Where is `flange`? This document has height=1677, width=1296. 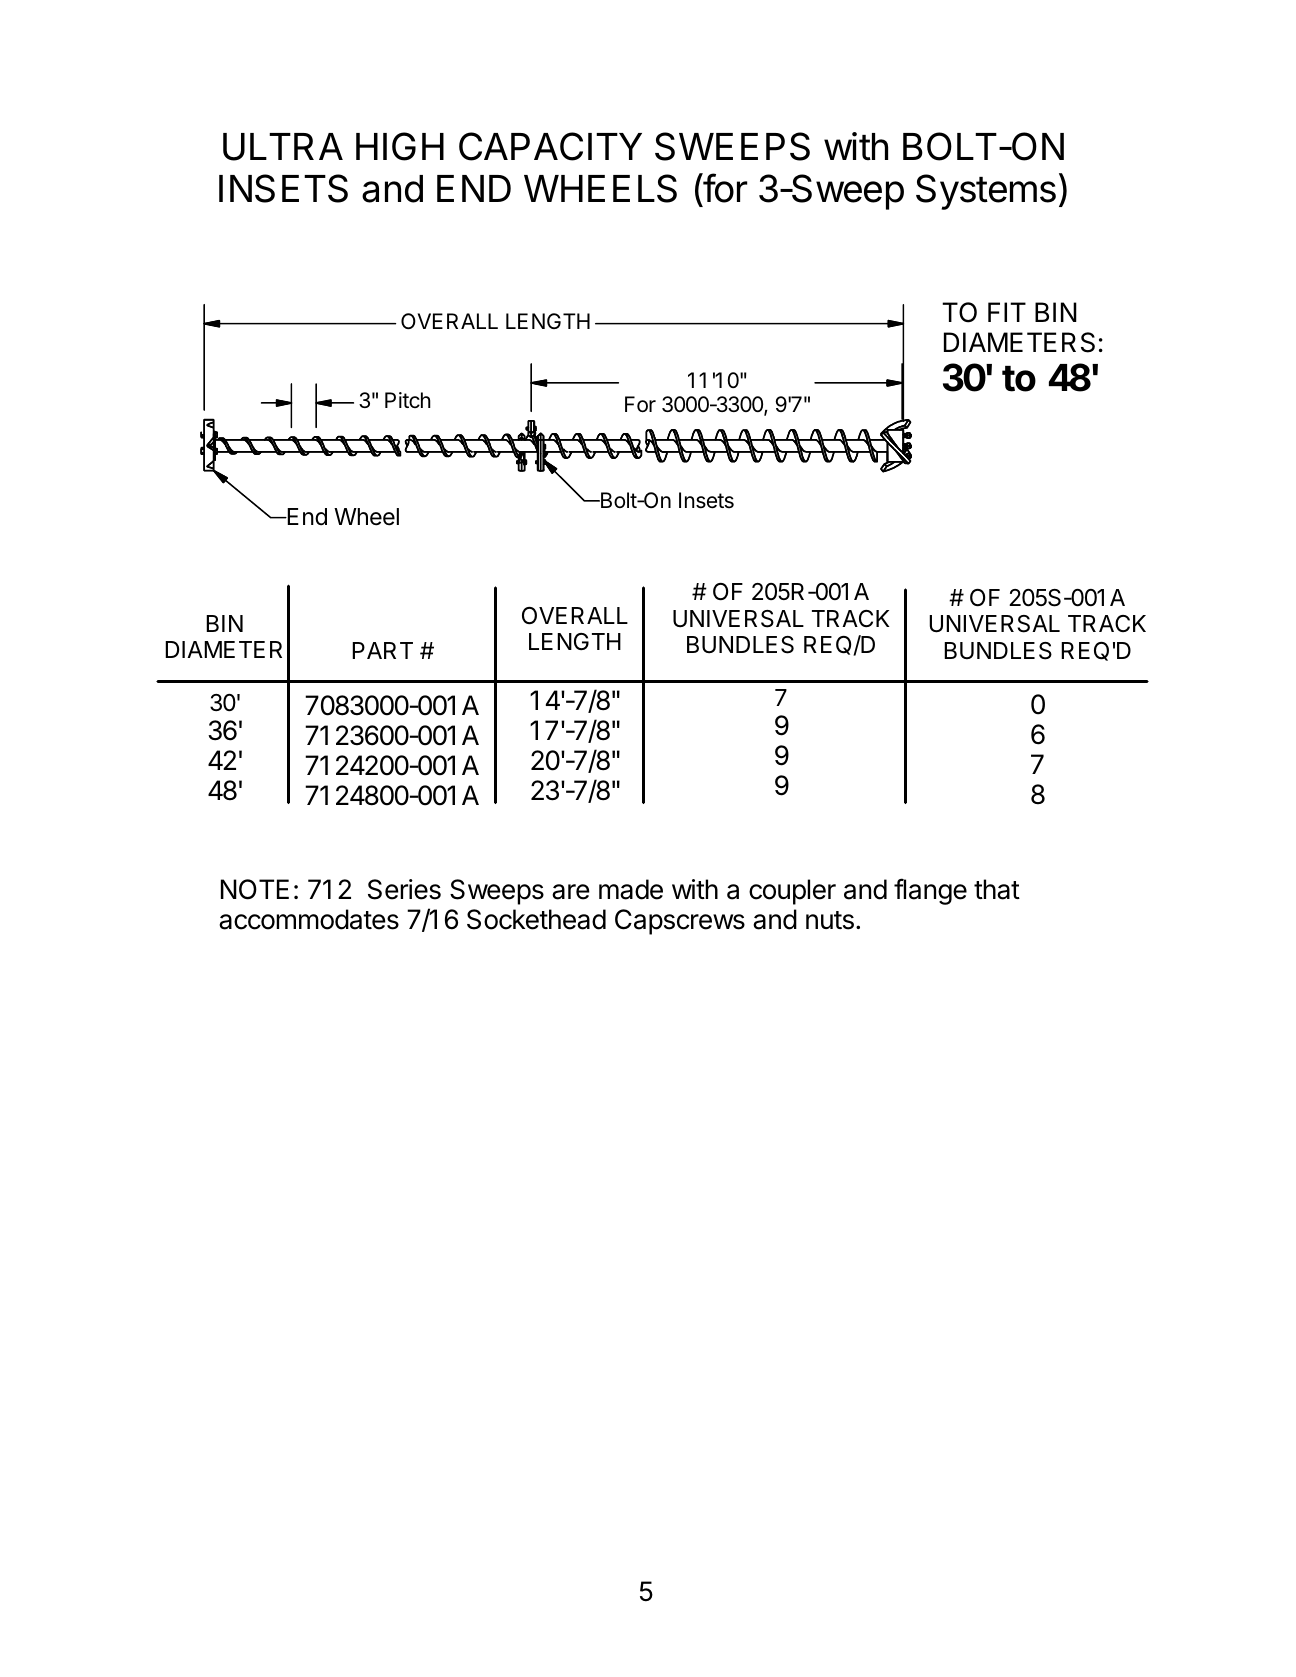
flange is located at coordinates (930, 891).
